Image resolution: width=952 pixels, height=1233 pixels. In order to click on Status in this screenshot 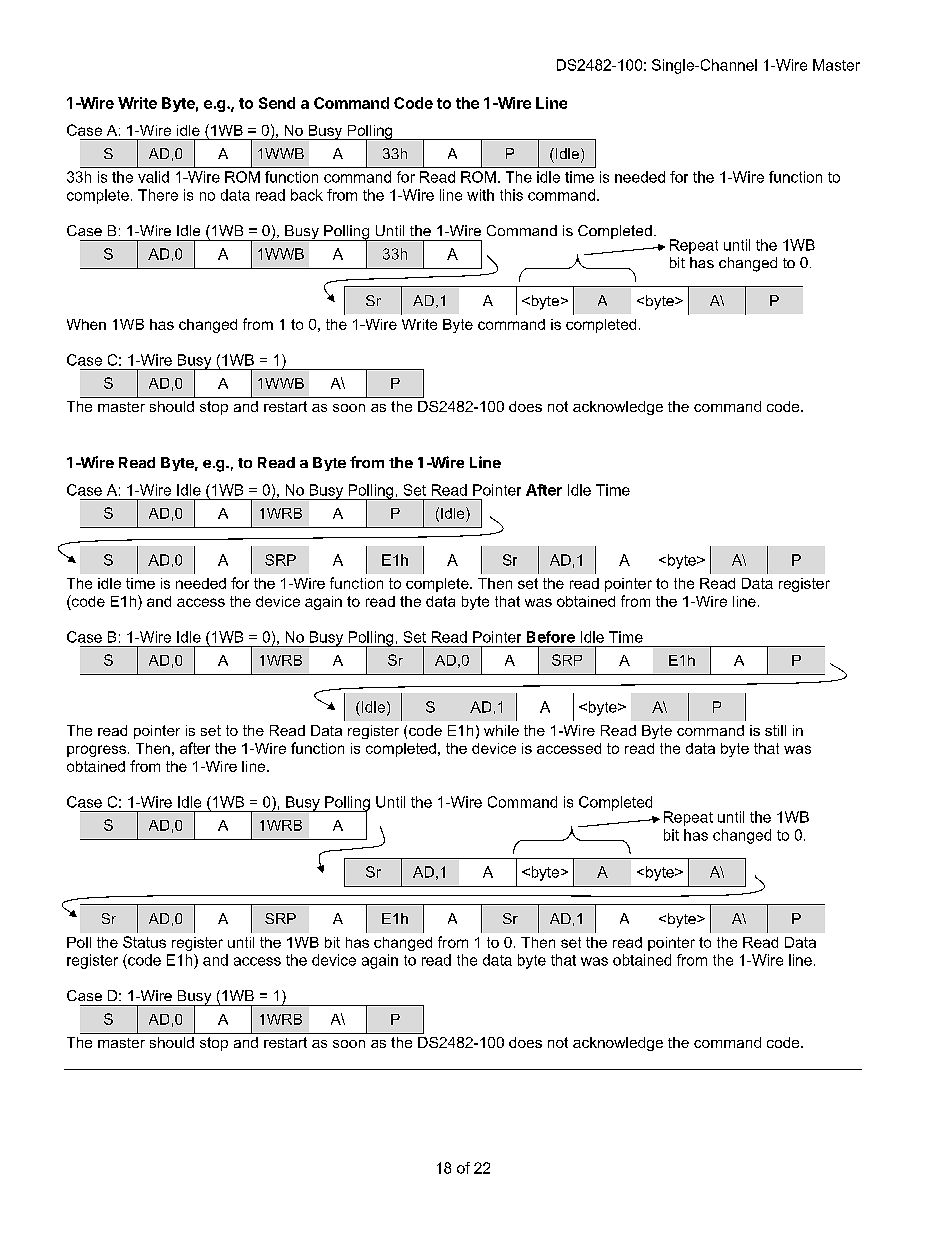, I will do `click(144, 942)`.
